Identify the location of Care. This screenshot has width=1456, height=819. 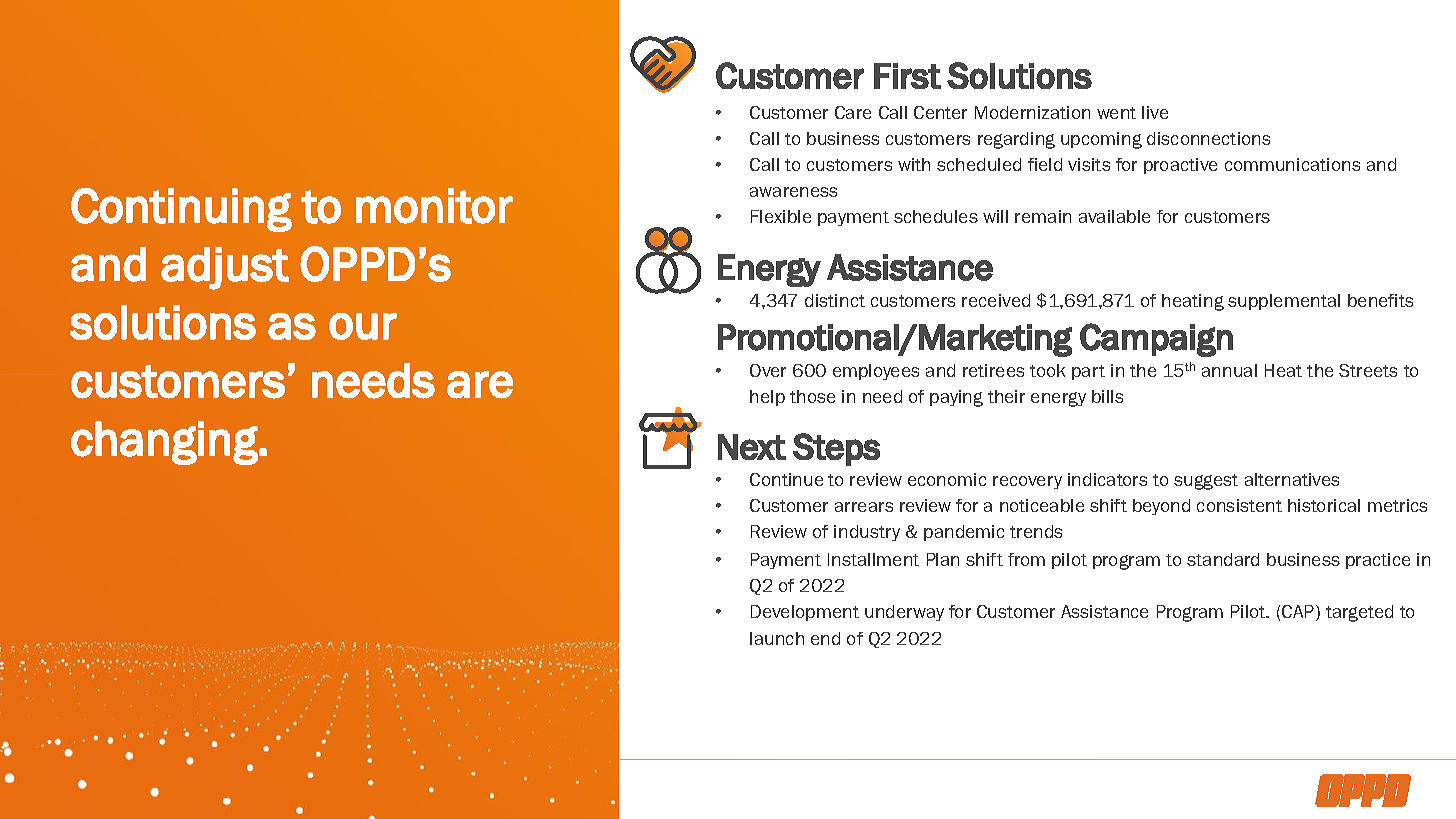
(853, 112).
